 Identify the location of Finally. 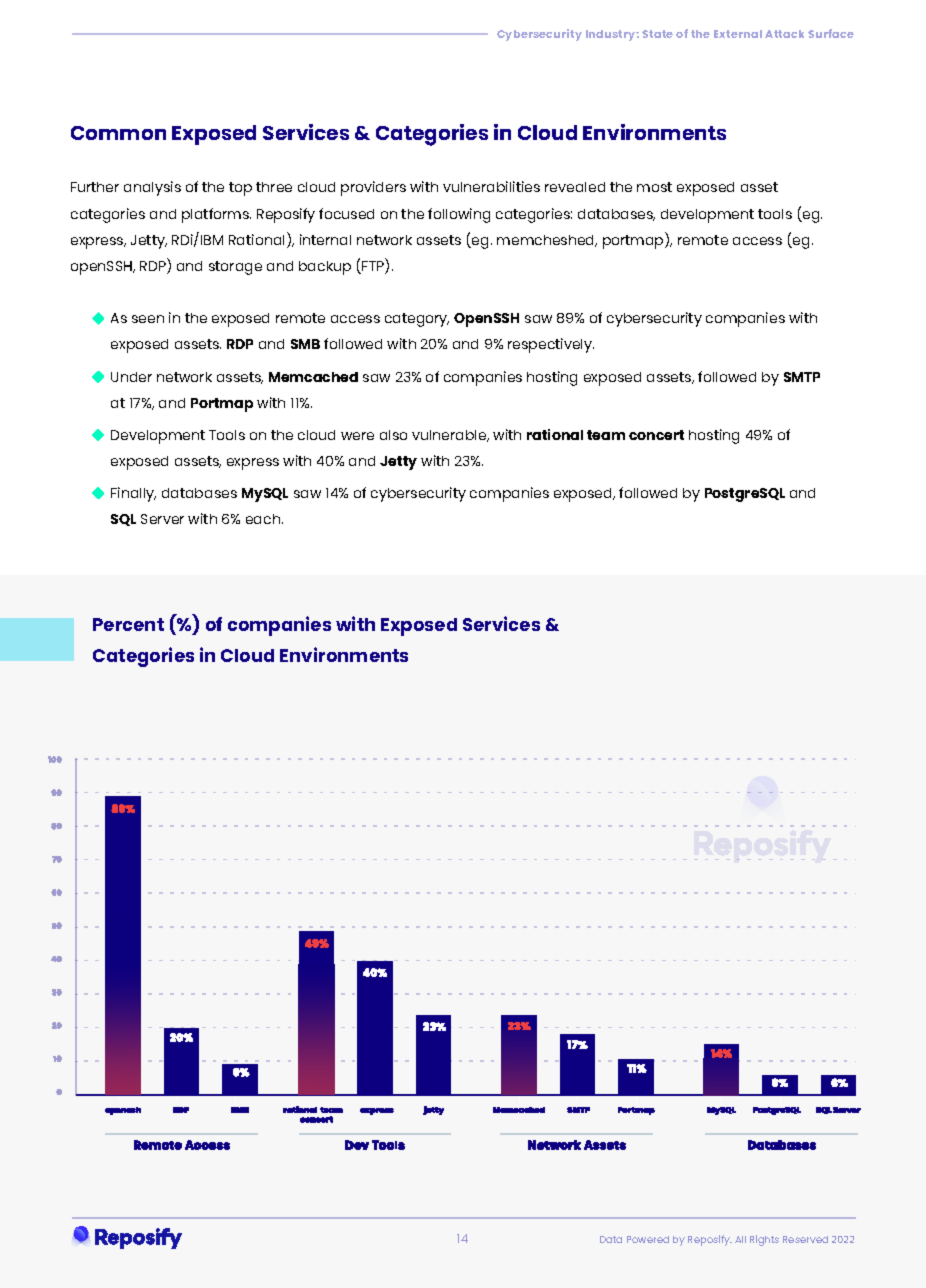
(133, 494).
